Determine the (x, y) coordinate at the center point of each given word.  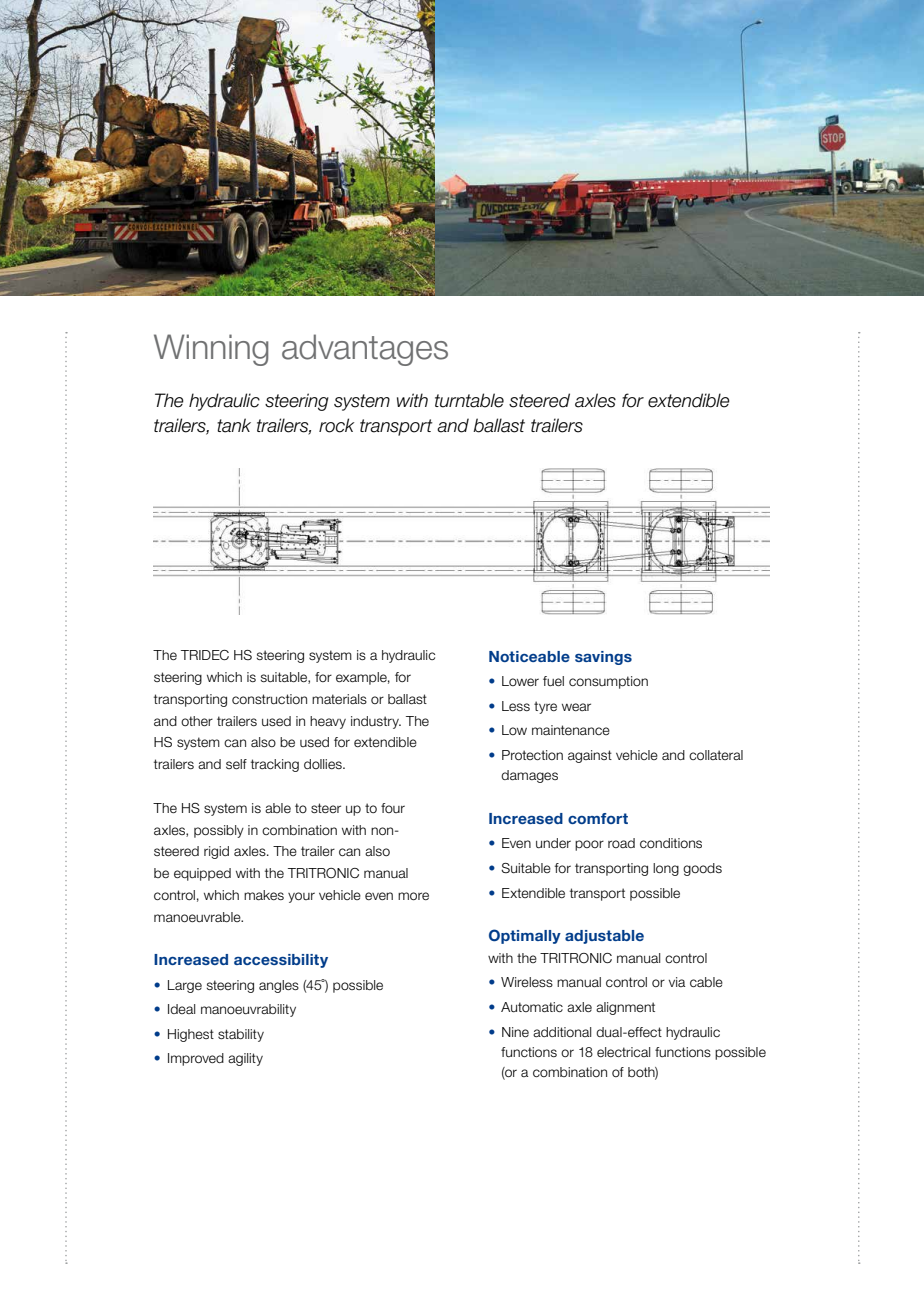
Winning (211, 350)
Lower (520, 681)
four (393, 808)
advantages (365, 350)
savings (603, 658)
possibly (219, 831)
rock (336, 425)
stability (241, 1035)
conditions (671, 843)
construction (269, 699)
